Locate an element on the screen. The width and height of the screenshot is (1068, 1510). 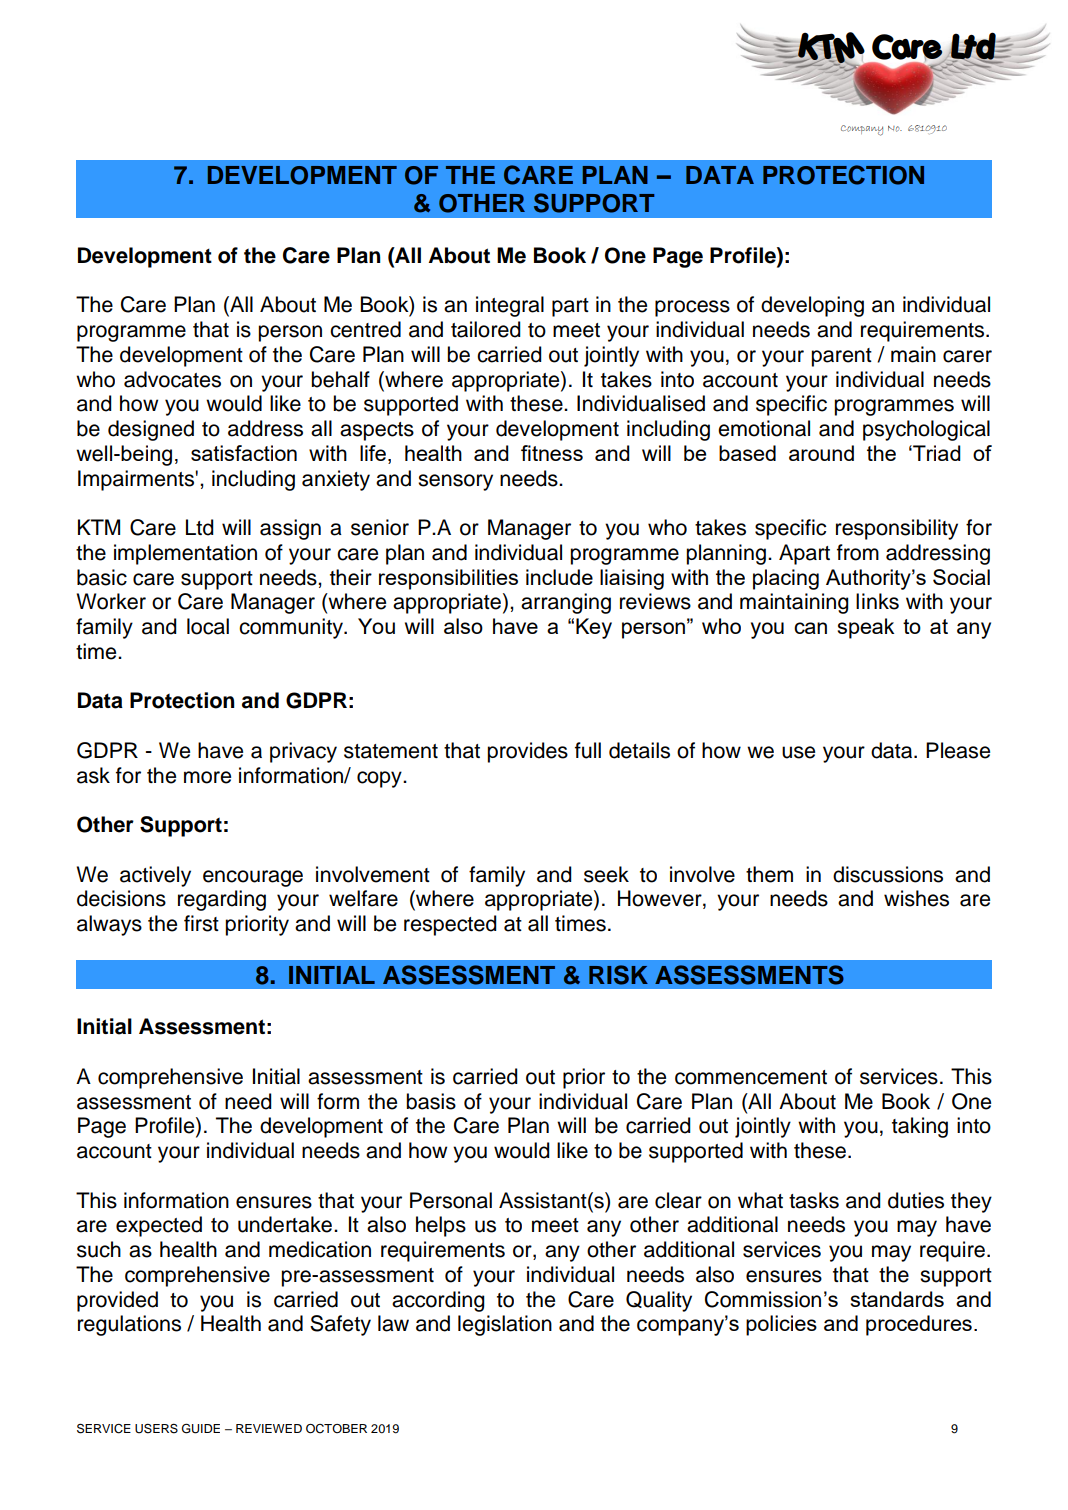
basis is located at coordinates (431, 1101).
